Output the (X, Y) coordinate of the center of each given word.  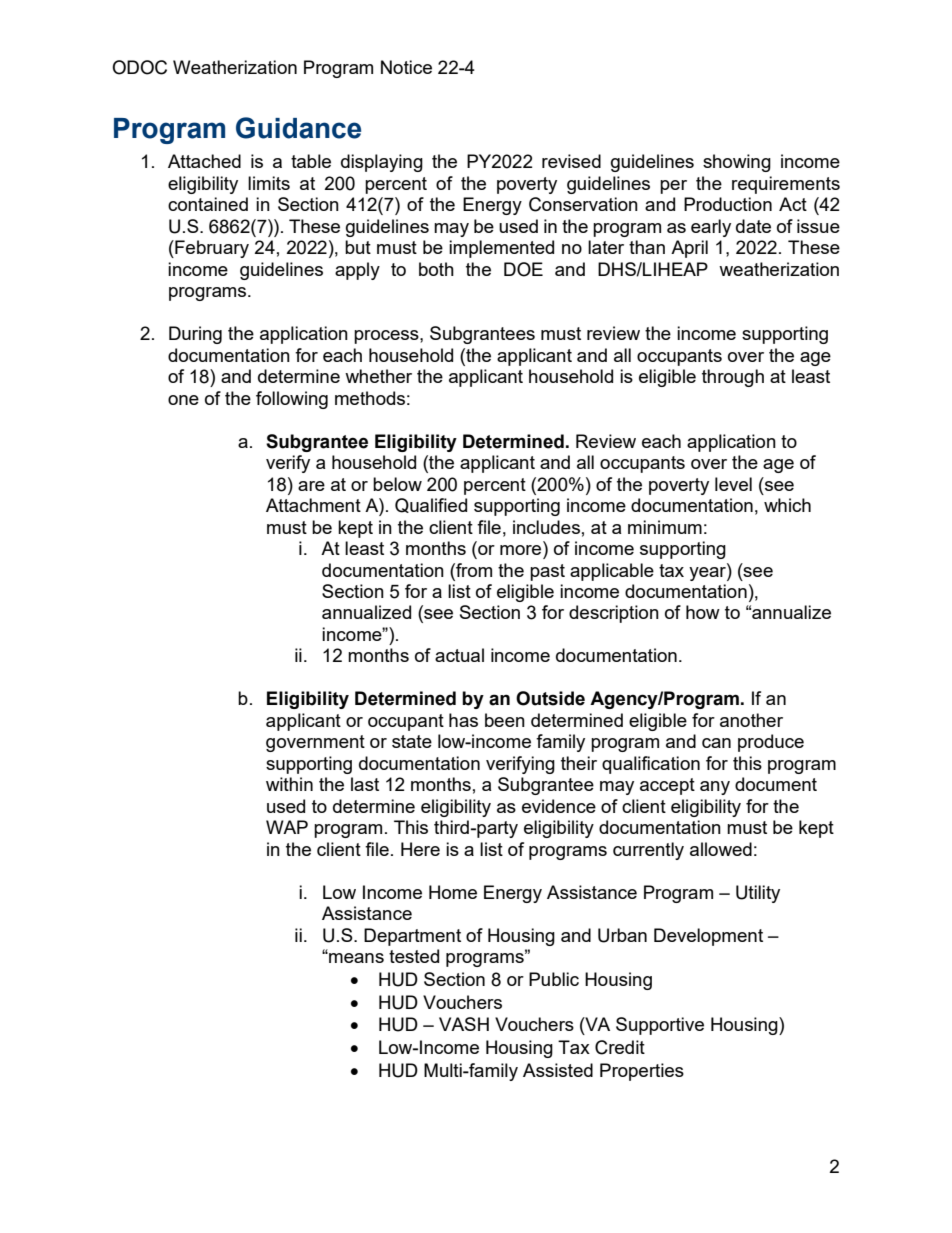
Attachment (313, 505)
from (473, 570)
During (195, 335)
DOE (523, 269)
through (733, 378)
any (715, 788)
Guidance (298, 128)
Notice (406, 67)
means (355, 957)
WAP (287, 827)
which (787, 505)
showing (737, 163)
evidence (559, 806)
